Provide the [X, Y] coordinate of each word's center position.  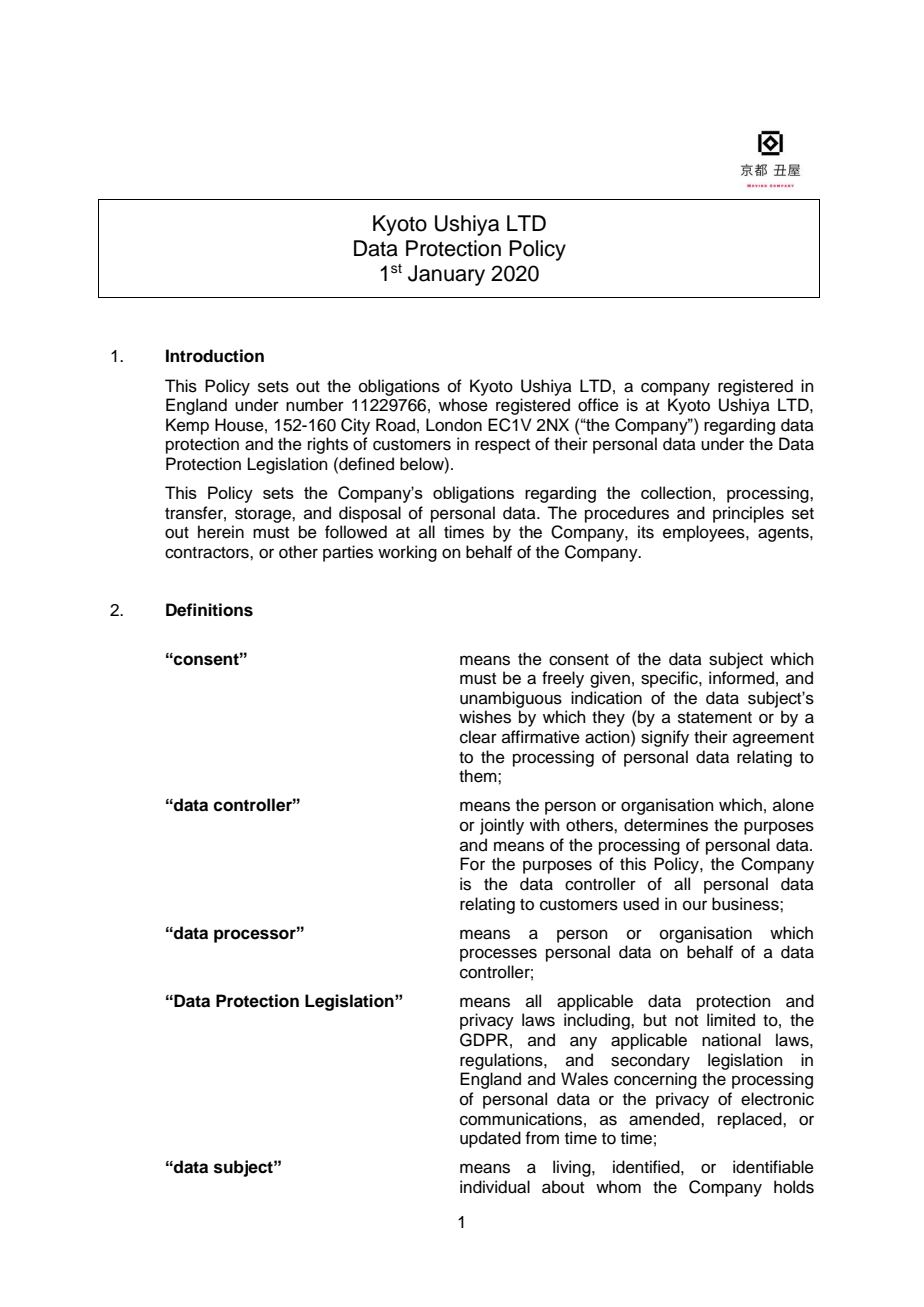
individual [495, 1187]
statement [715, 718]
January [446, 275]
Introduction [215, 356]
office [598, 405]
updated [490, 1139]
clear [478, 737]
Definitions [209, 610]
